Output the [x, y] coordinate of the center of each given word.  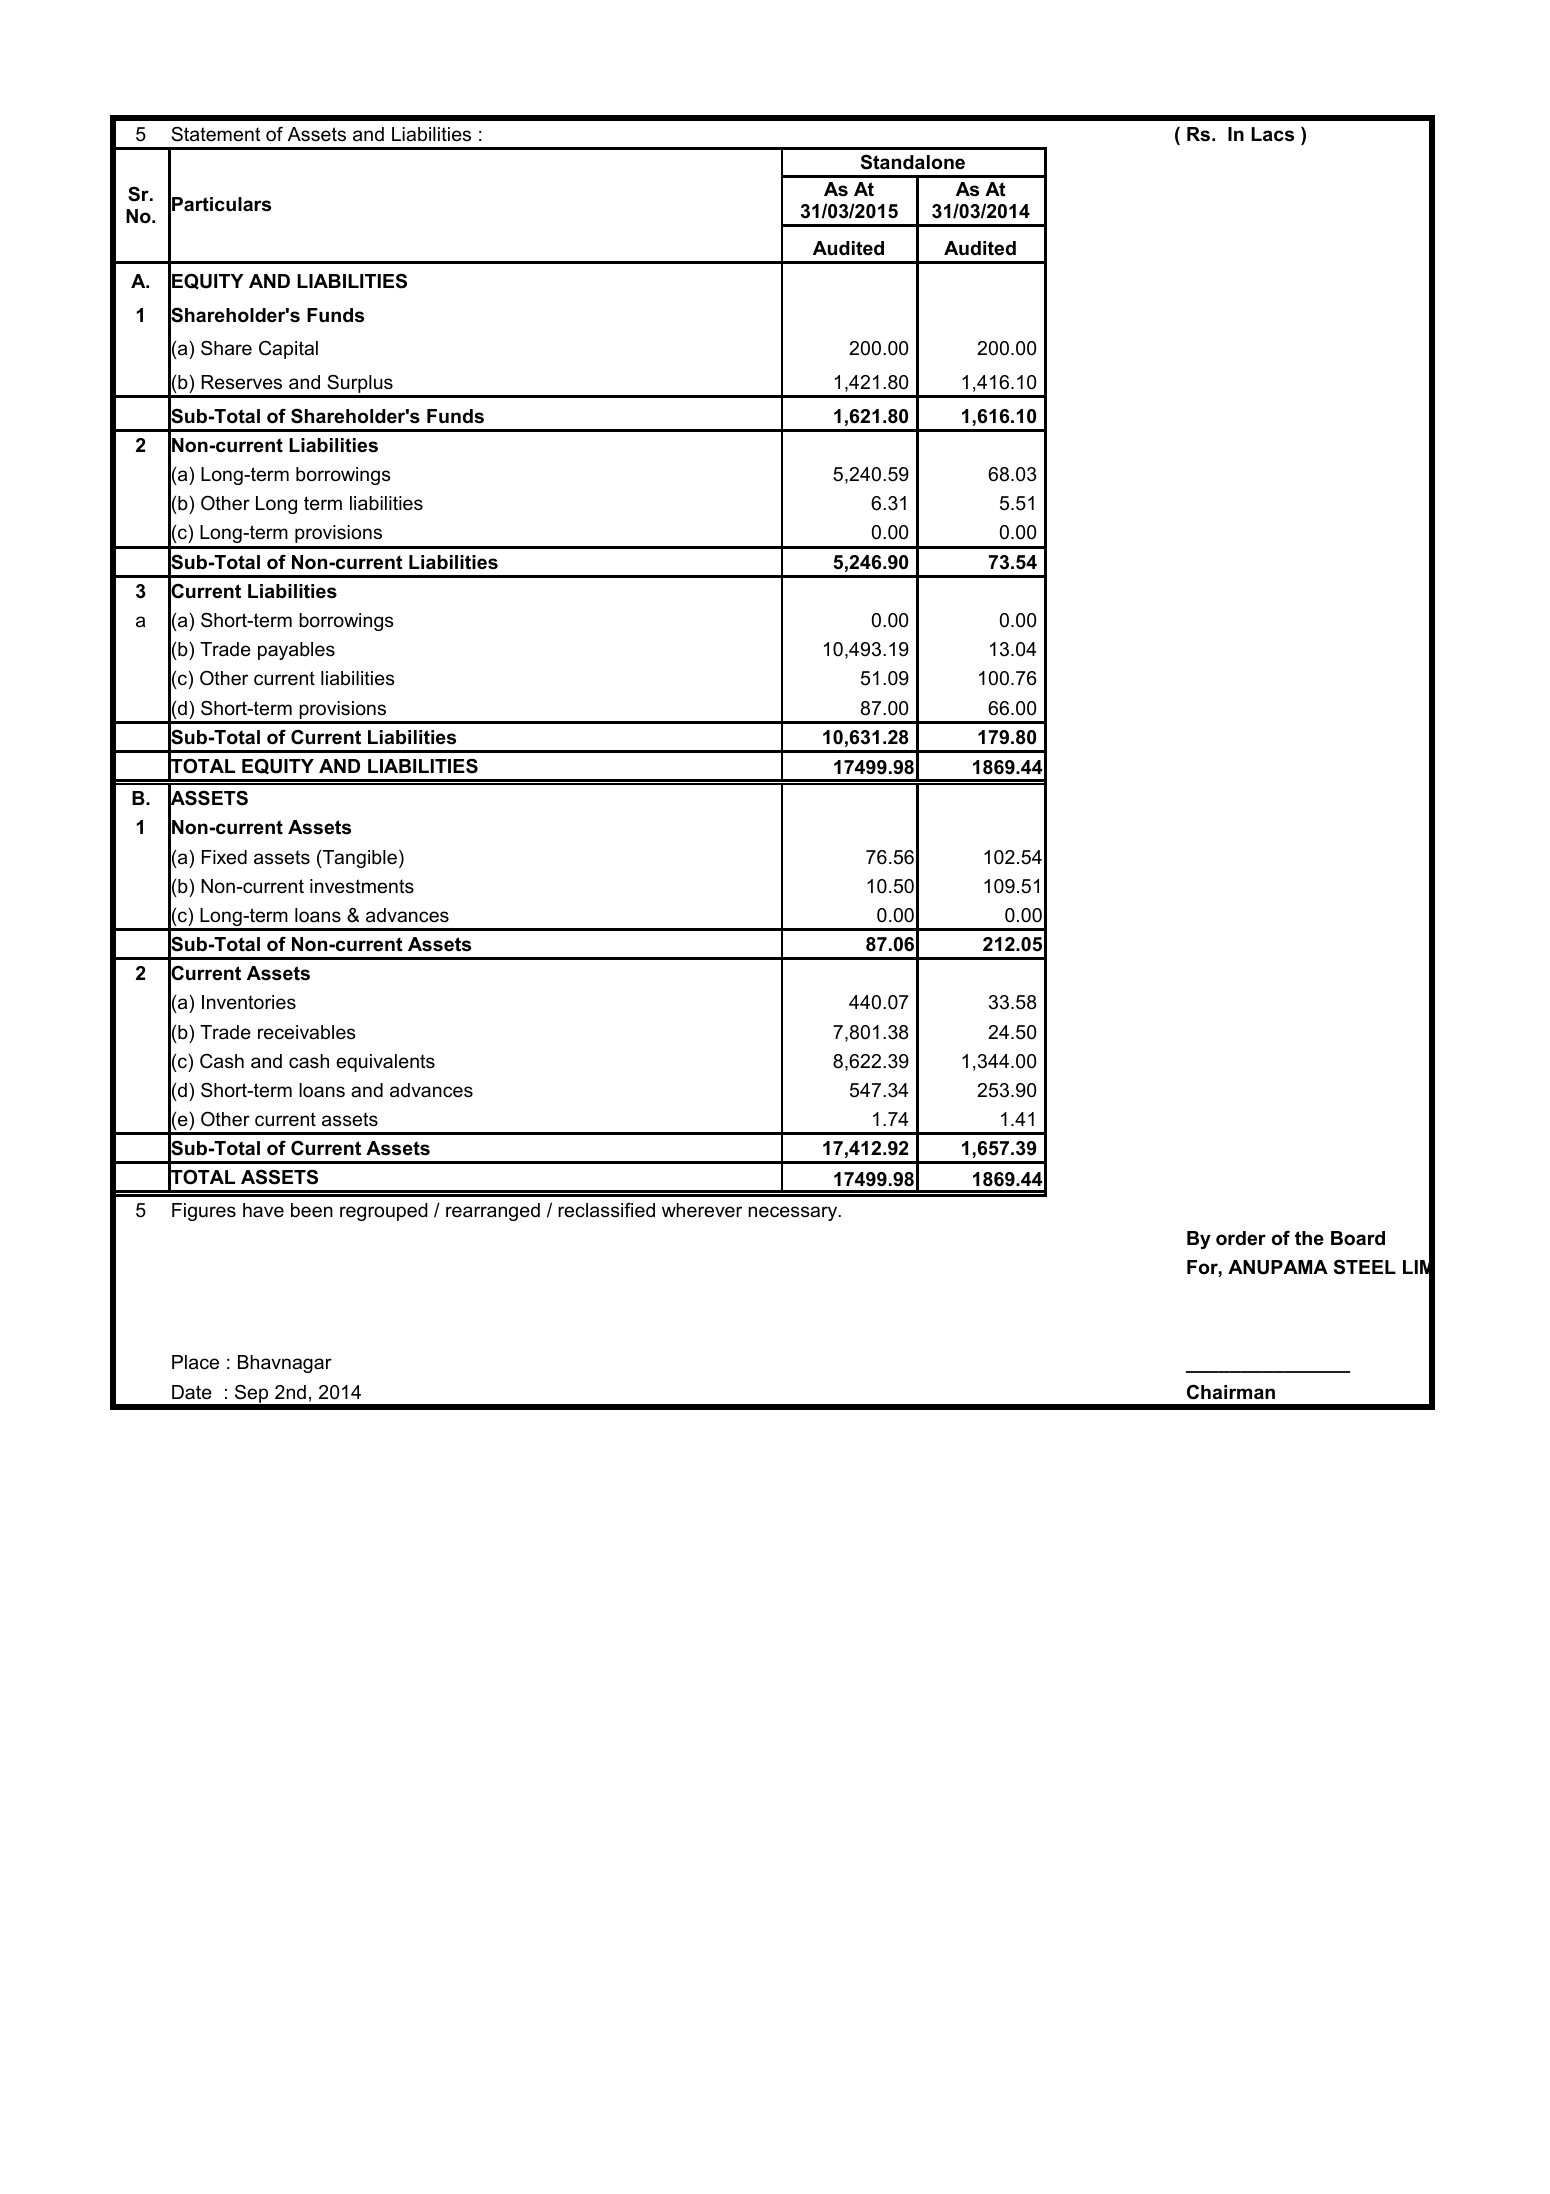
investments [362, 886]
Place [195, 1362]
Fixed [224, 857]
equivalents [385, 1063]
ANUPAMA [1278, 1267]
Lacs [1272, 134]
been [312, 1210]
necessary [794, 1213]
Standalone [913, 162]
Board [1358, 1238]
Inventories [249, 1002]
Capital [288, 349]
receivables [307, 1032]
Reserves [241, 382]
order [1241, 1238]
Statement [216, 134]
